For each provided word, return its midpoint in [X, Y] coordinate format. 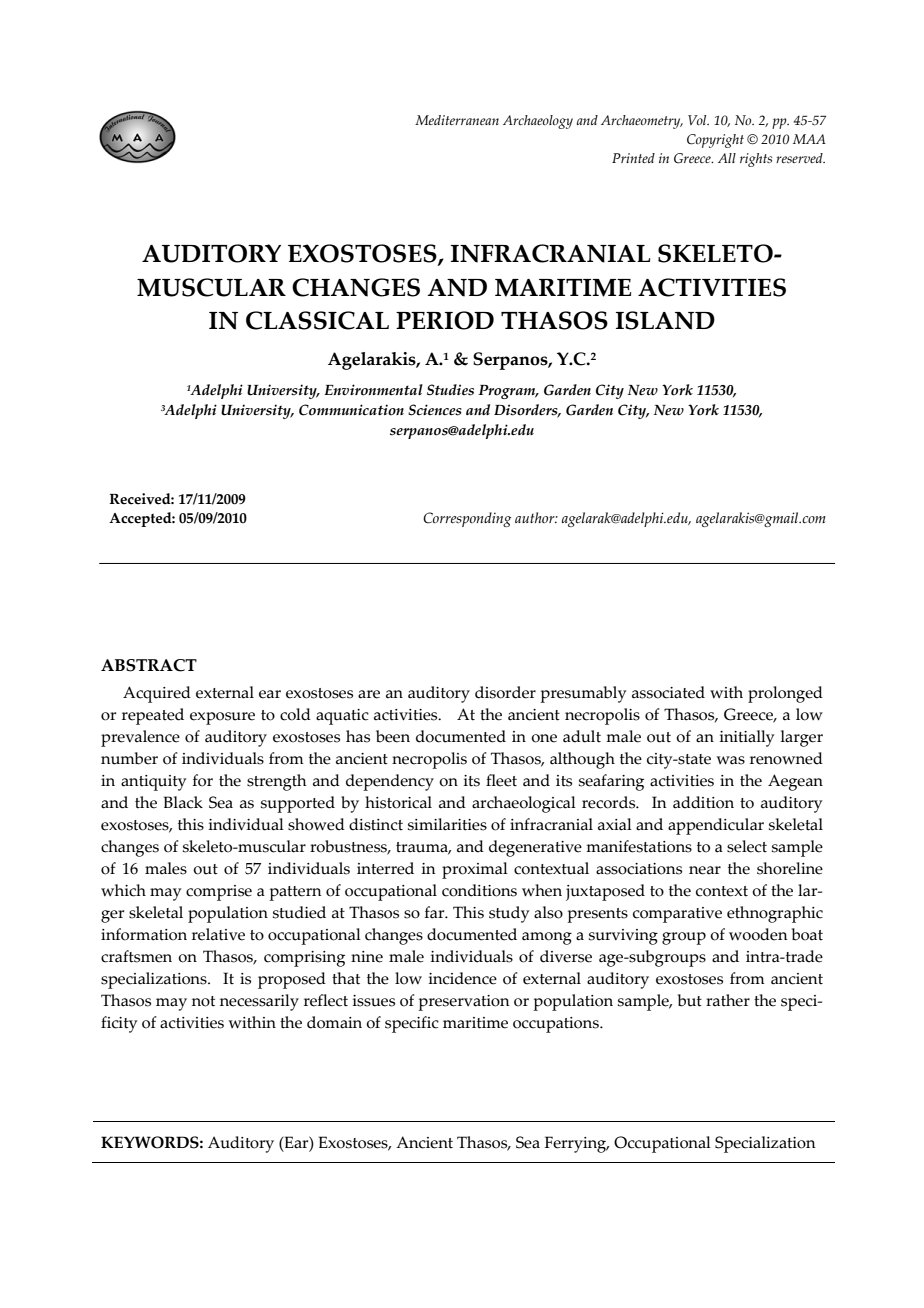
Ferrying [576, 1144]
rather [728, 1000]
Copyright [715, 141]
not [203, 1001]
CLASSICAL [317, 320]
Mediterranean [457, 120]
